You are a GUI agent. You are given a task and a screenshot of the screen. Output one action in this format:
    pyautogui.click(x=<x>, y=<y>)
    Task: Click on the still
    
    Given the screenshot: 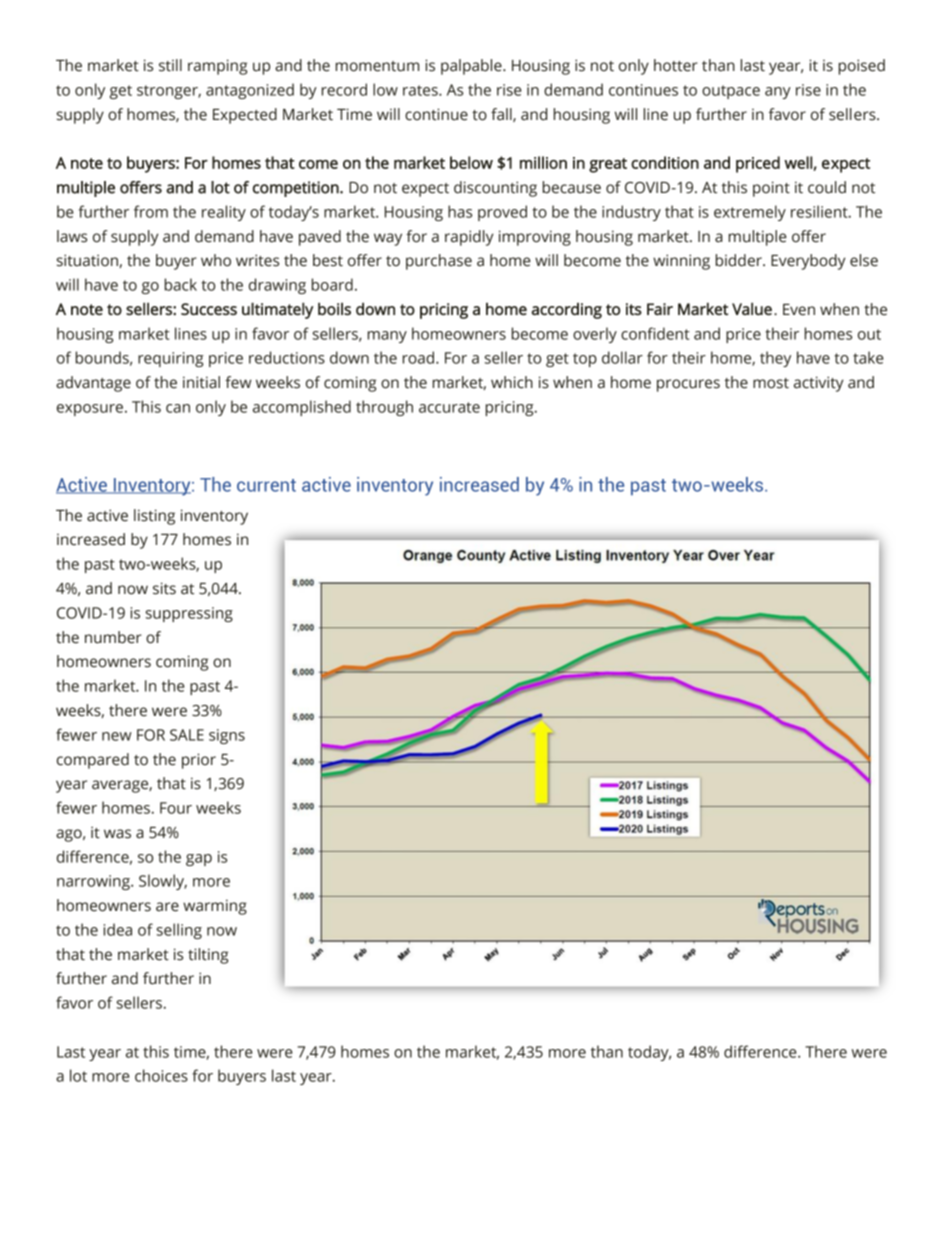 What is the action you would take?
    pyautogui.click(x=170, y=65)
